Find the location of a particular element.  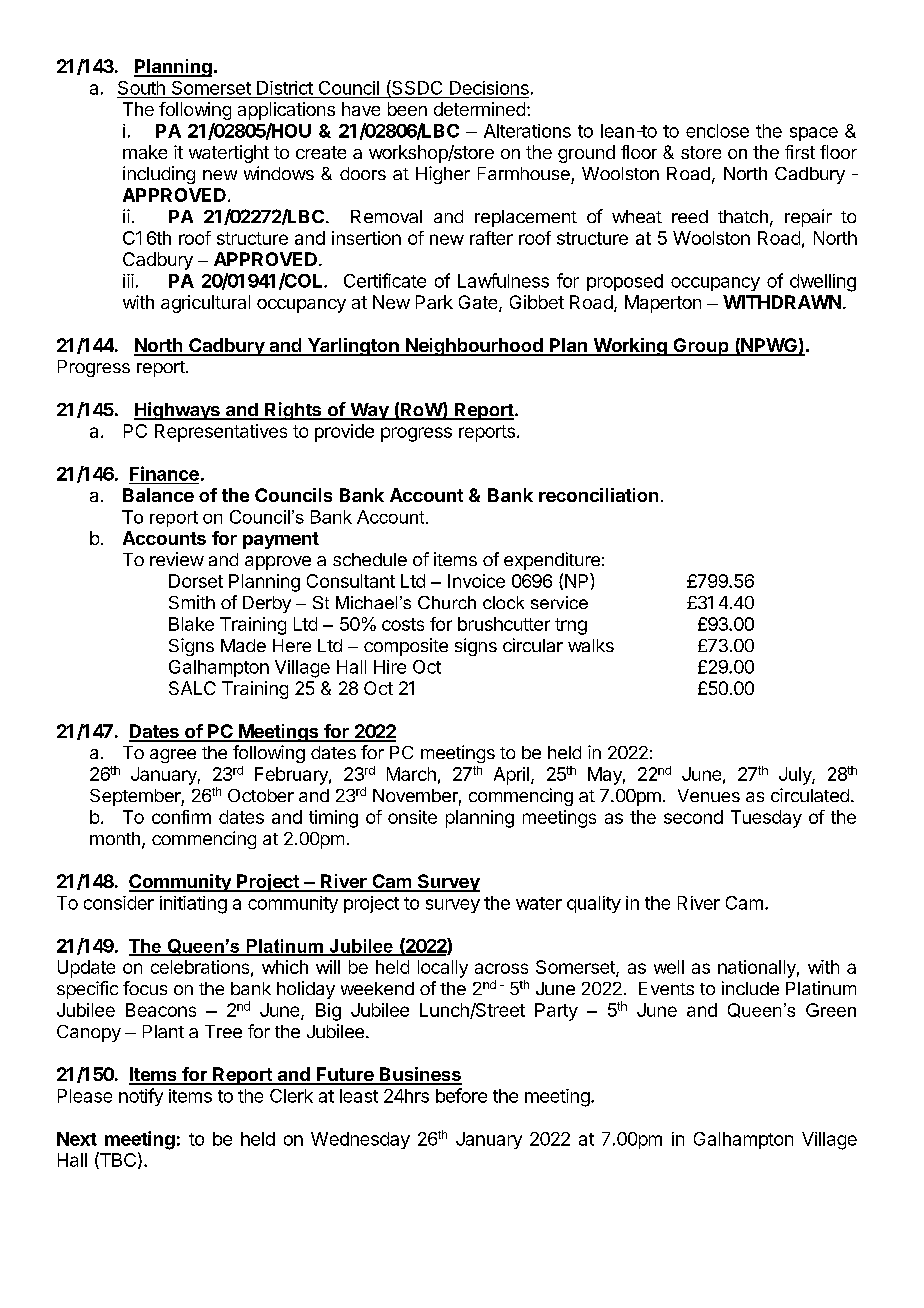

enclose is located at coordinates (717, 131).
